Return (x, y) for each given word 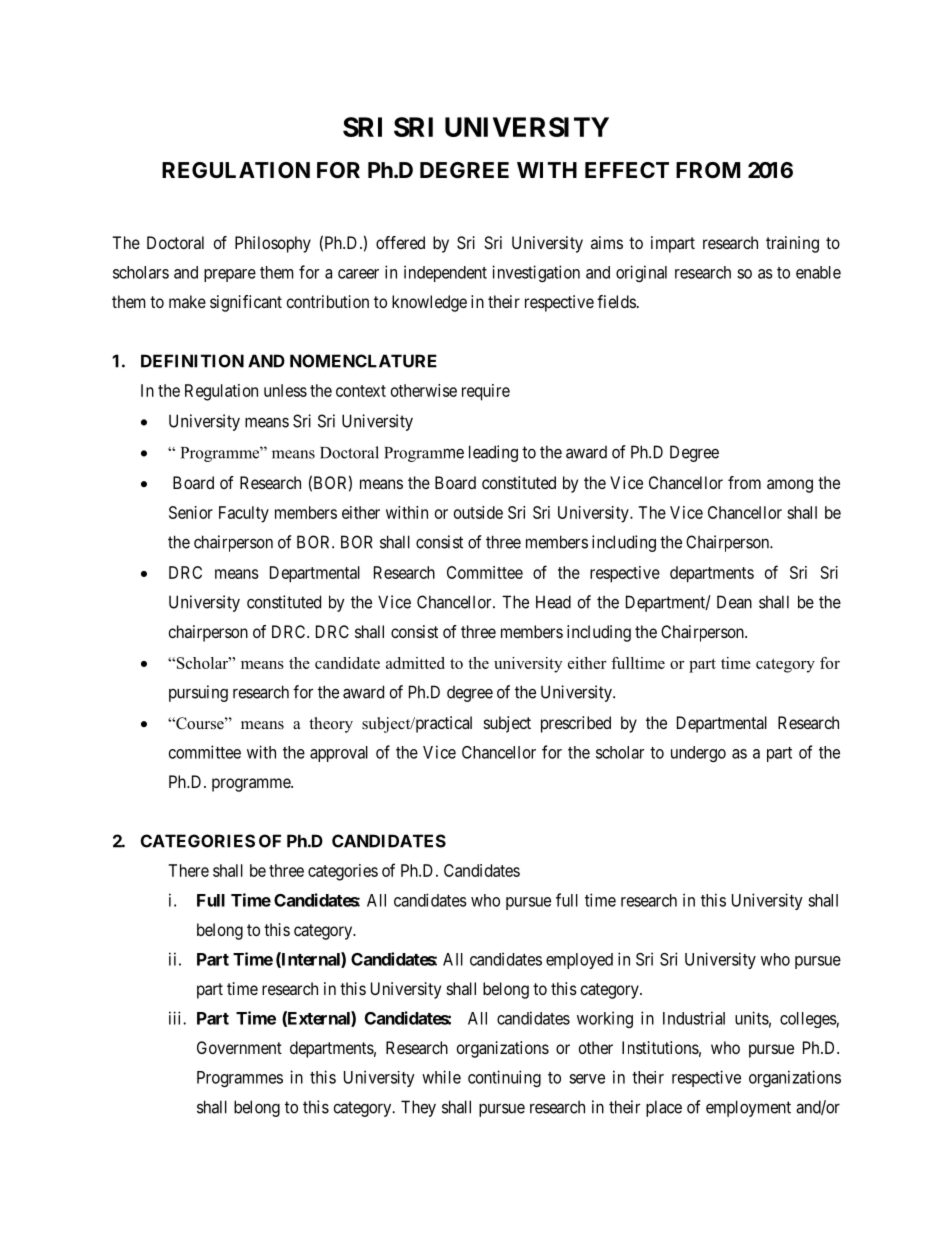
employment (748, 1108)
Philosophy (273, 244)
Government (239, 1047)
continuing (504, 1078)
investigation (536, 273)
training (792, 244)
